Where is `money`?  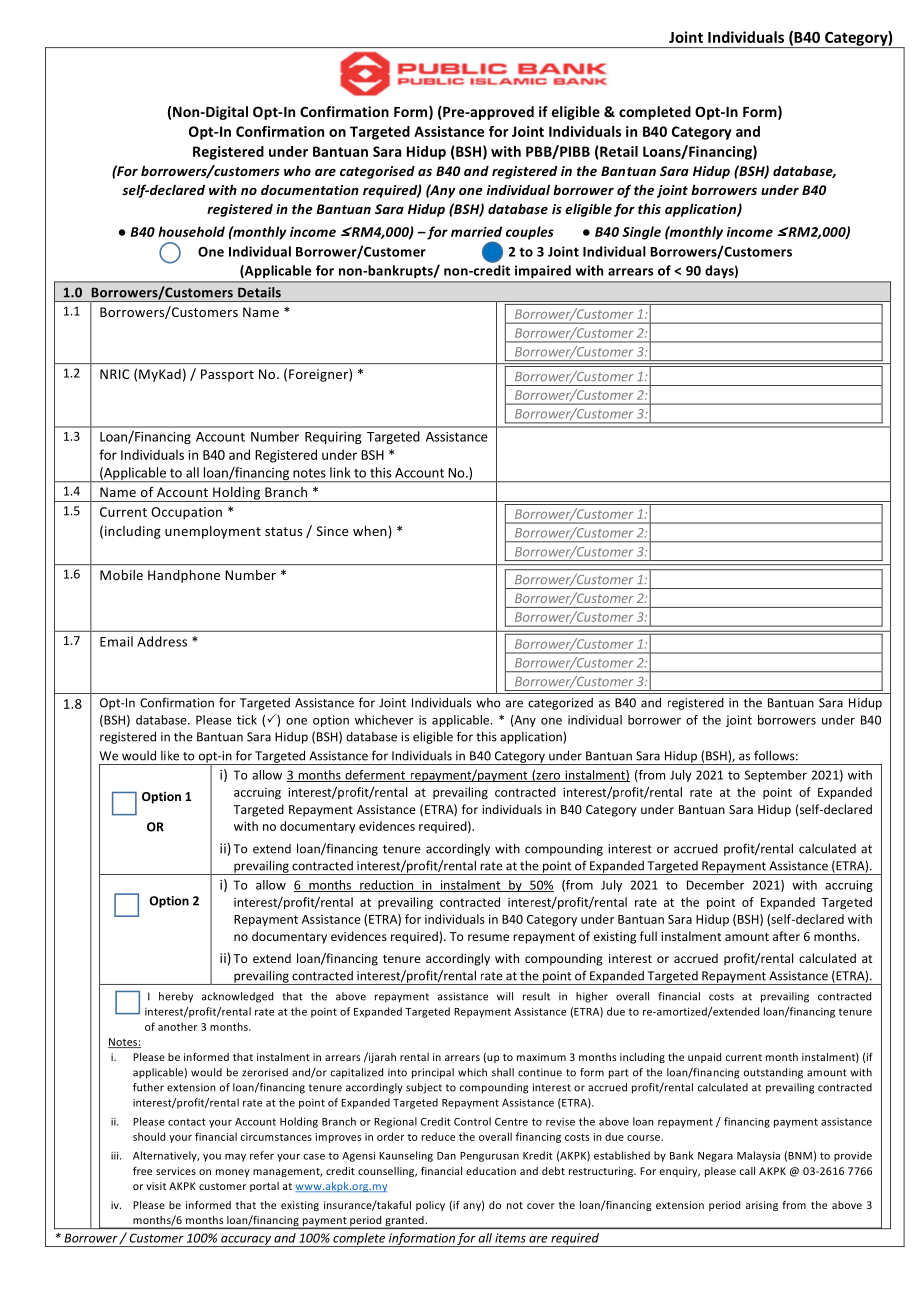 money is located at coordinates (233, 1173).
